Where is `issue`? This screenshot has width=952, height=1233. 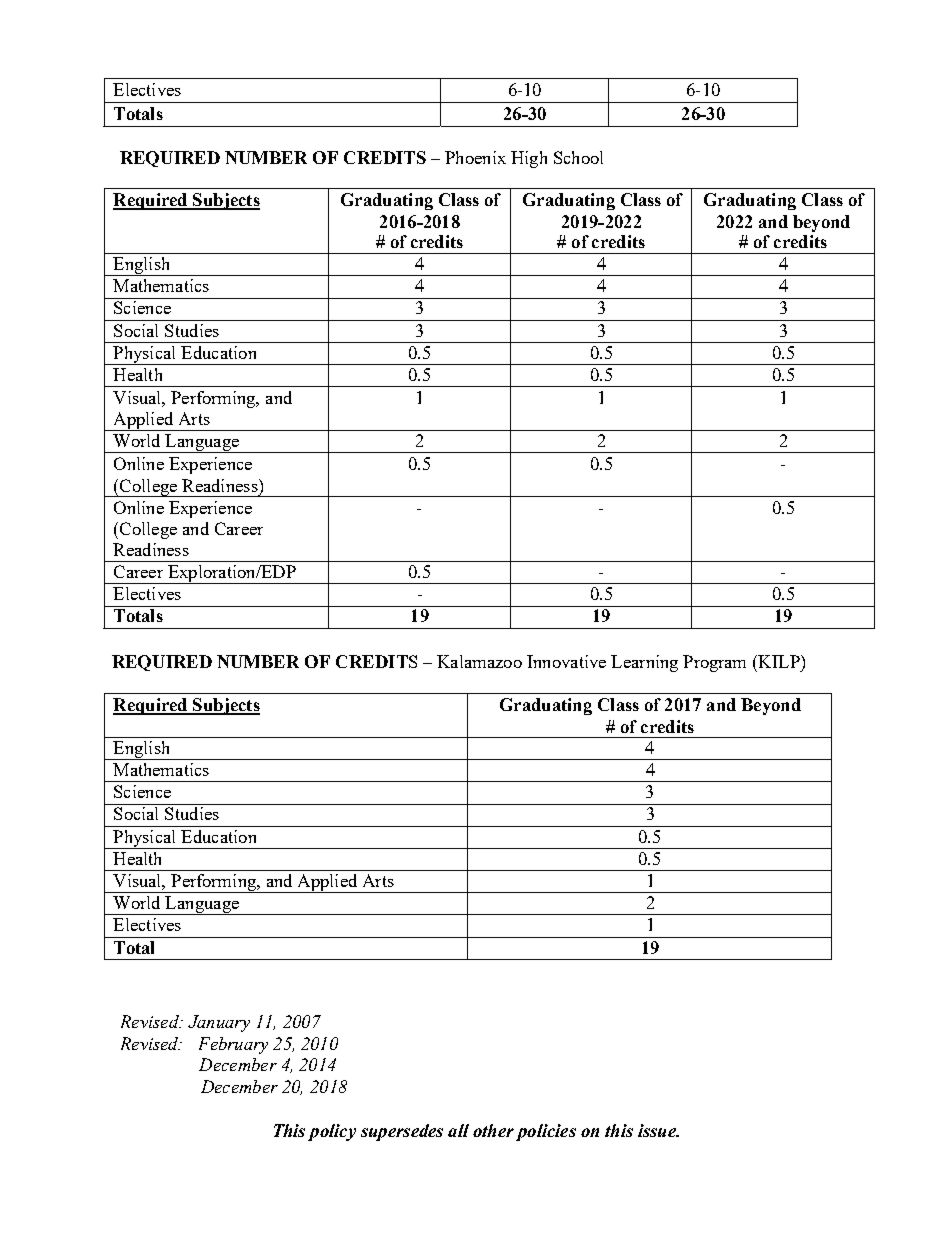 issue is located at coordinates (658, 1130).
